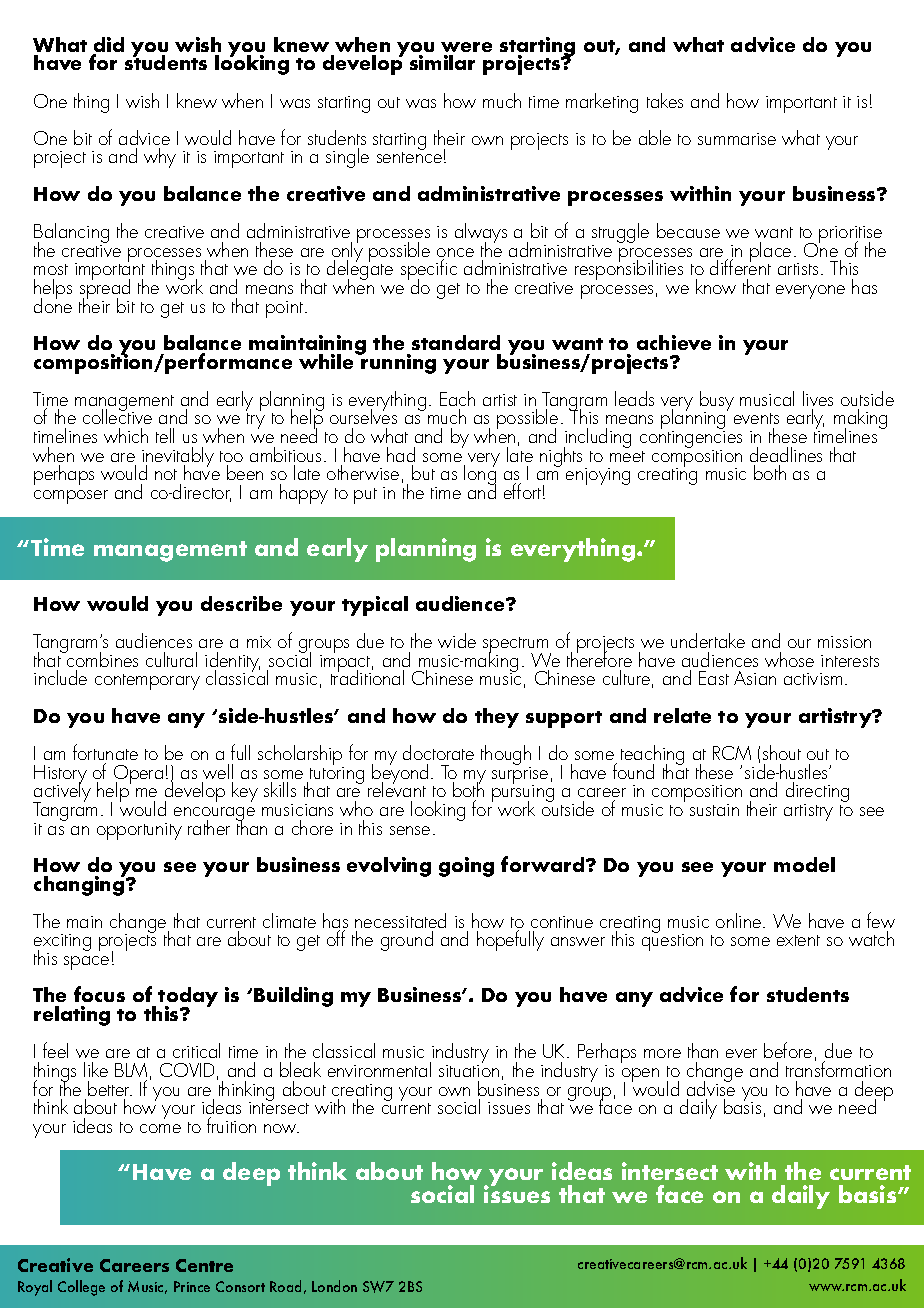  I want to click on did, so click(108, 46).
